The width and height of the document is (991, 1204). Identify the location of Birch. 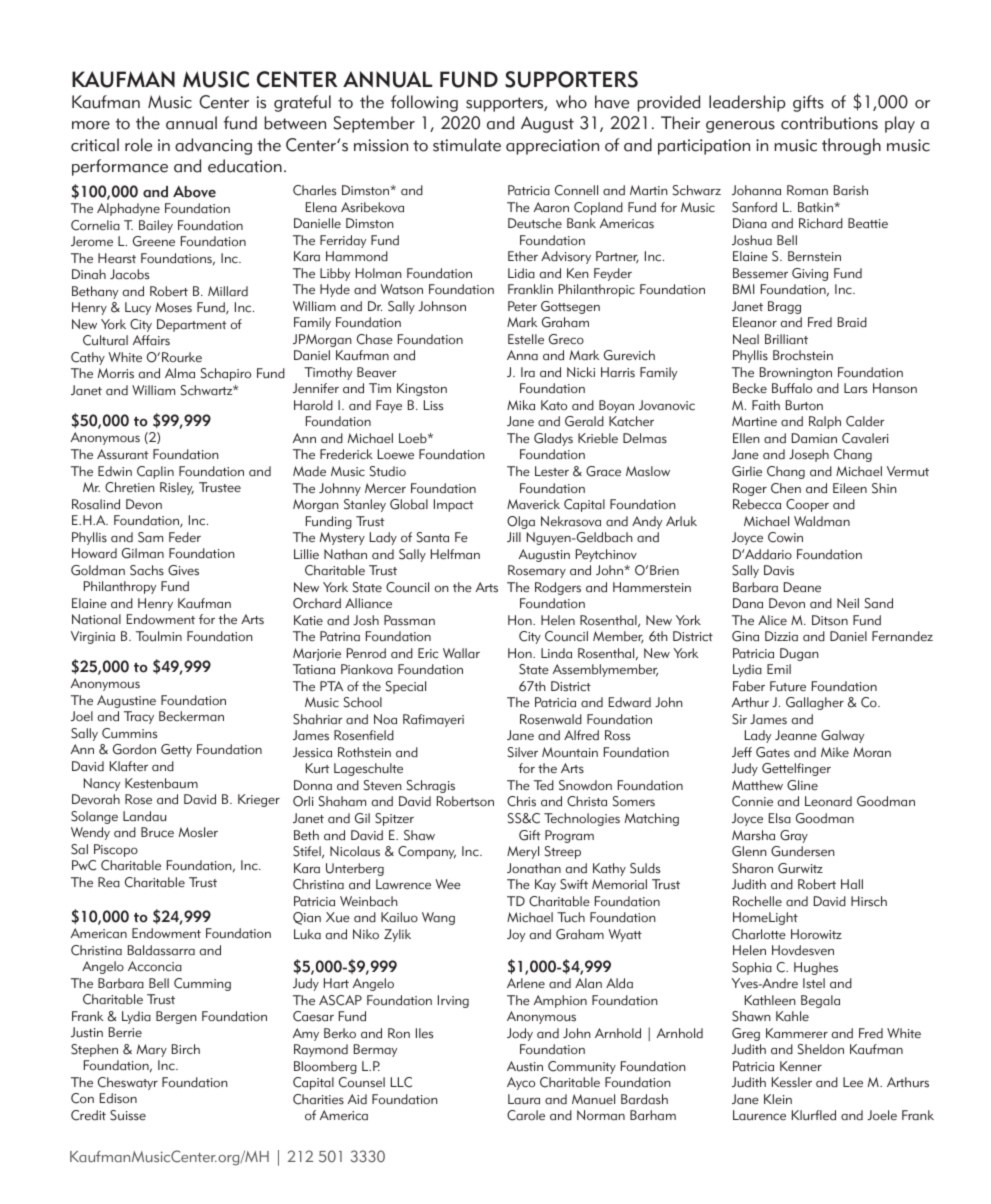
(186, 1049).
